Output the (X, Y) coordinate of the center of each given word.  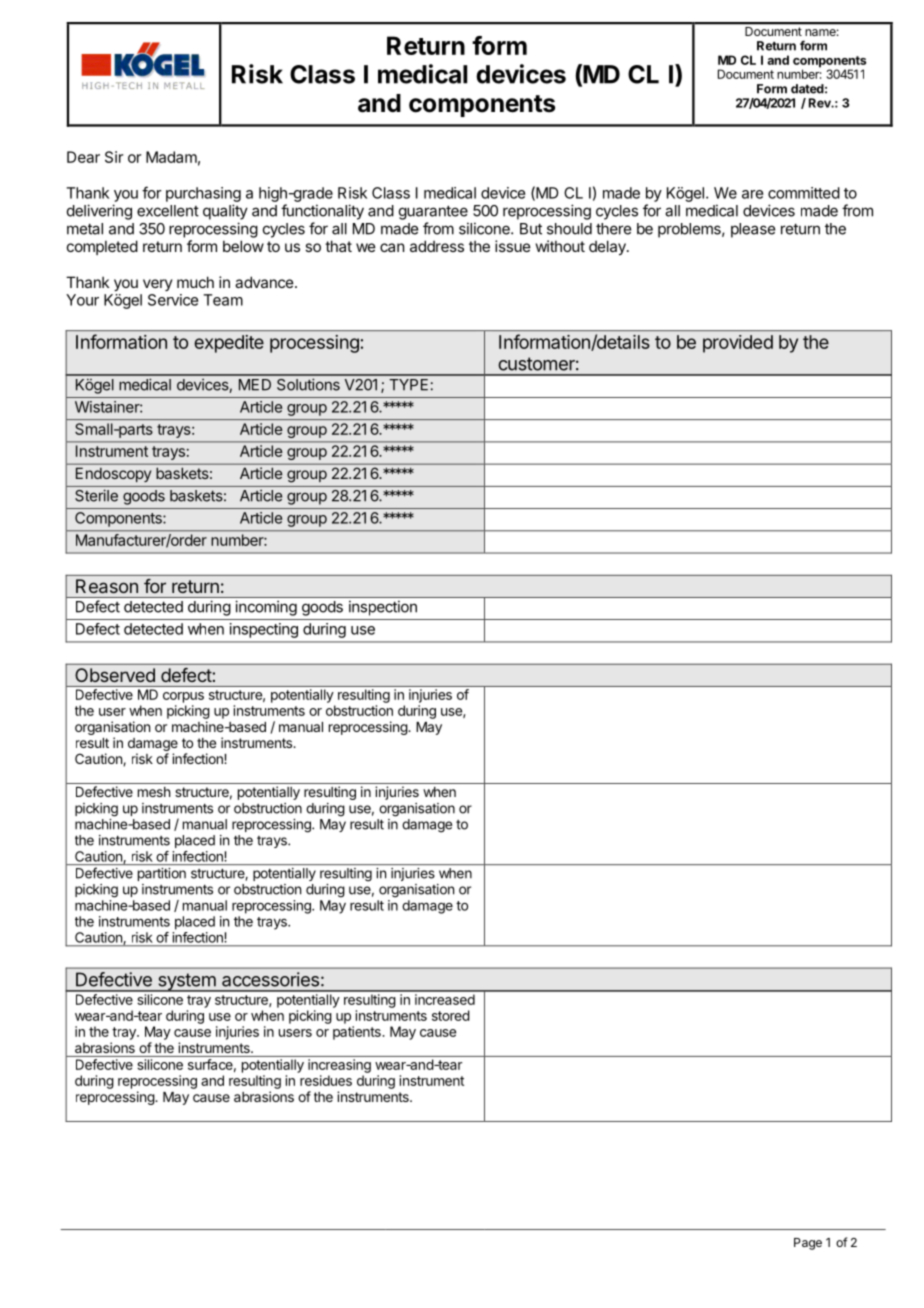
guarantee (433, 212)
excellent (168, 211)
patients (358, 1033)
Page (808, 1244)
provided (738, 344)
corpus (183, 697)
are (752, 194)
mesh (154, 792)
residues (326, 1080)
